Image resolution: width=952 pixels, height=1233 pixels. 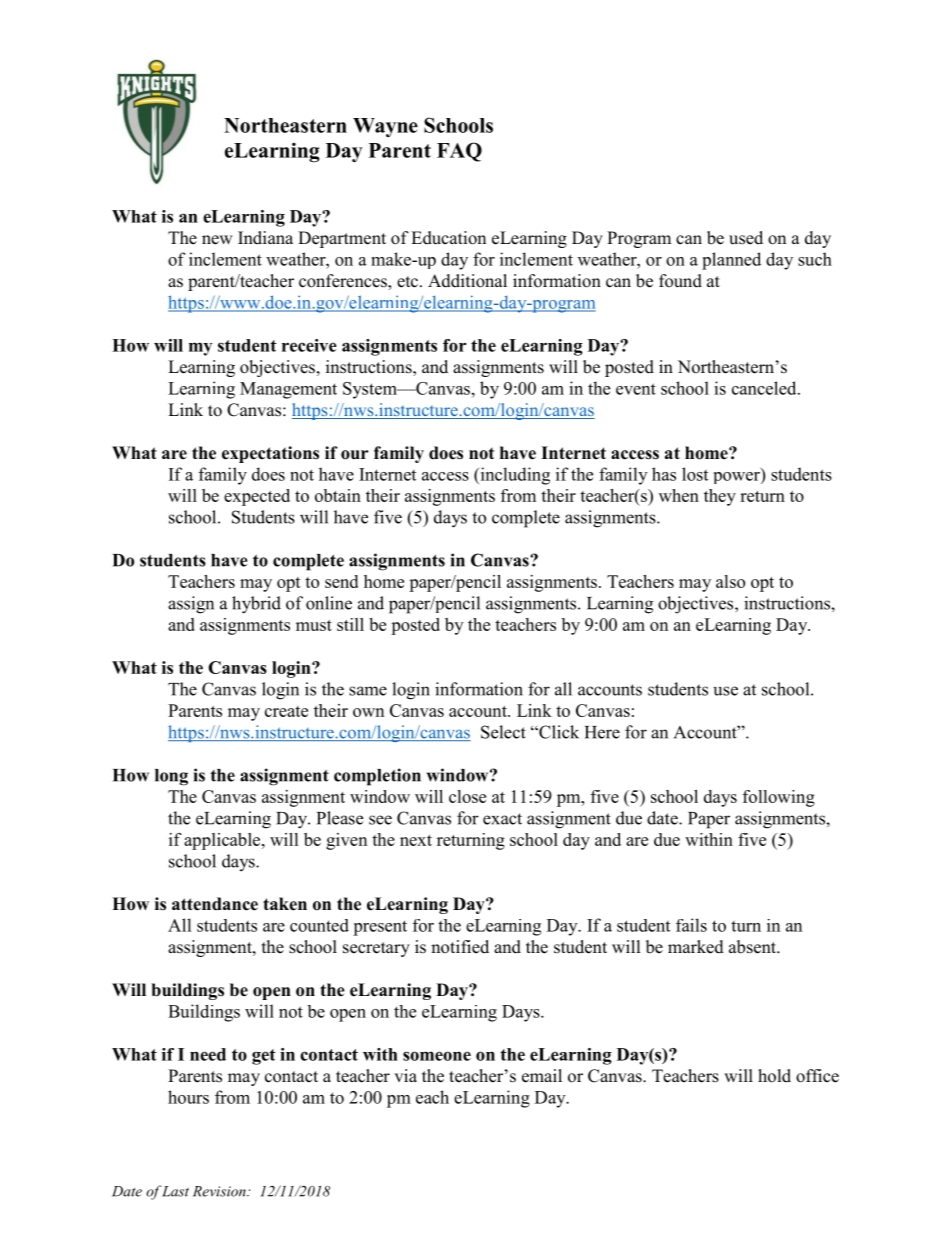 I want to click on hybrid, so click(x=256, y=605).
